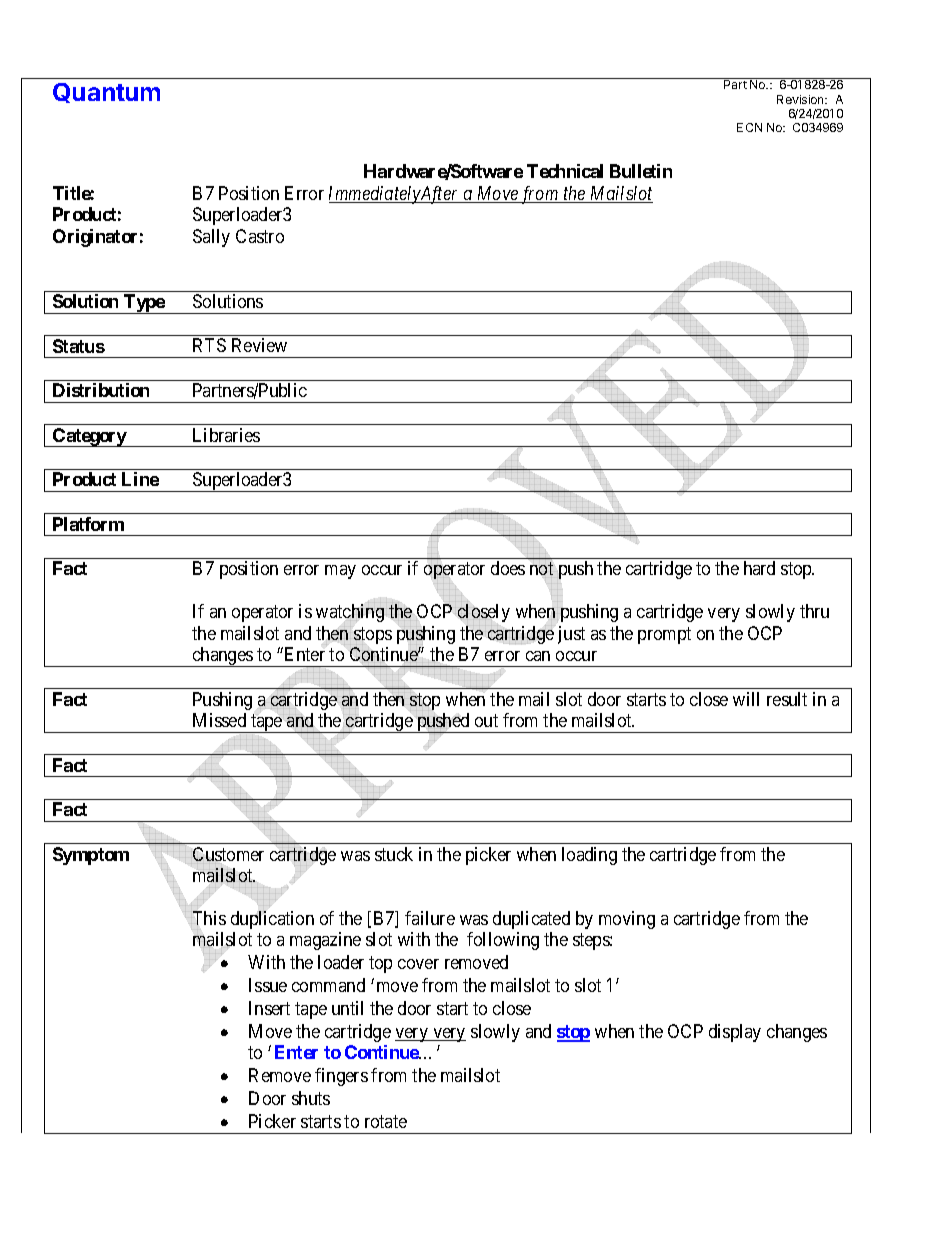  What do you see at coordinates (486, 720) in the screenshot?
I see `out` at bounding box center [486, 720].
